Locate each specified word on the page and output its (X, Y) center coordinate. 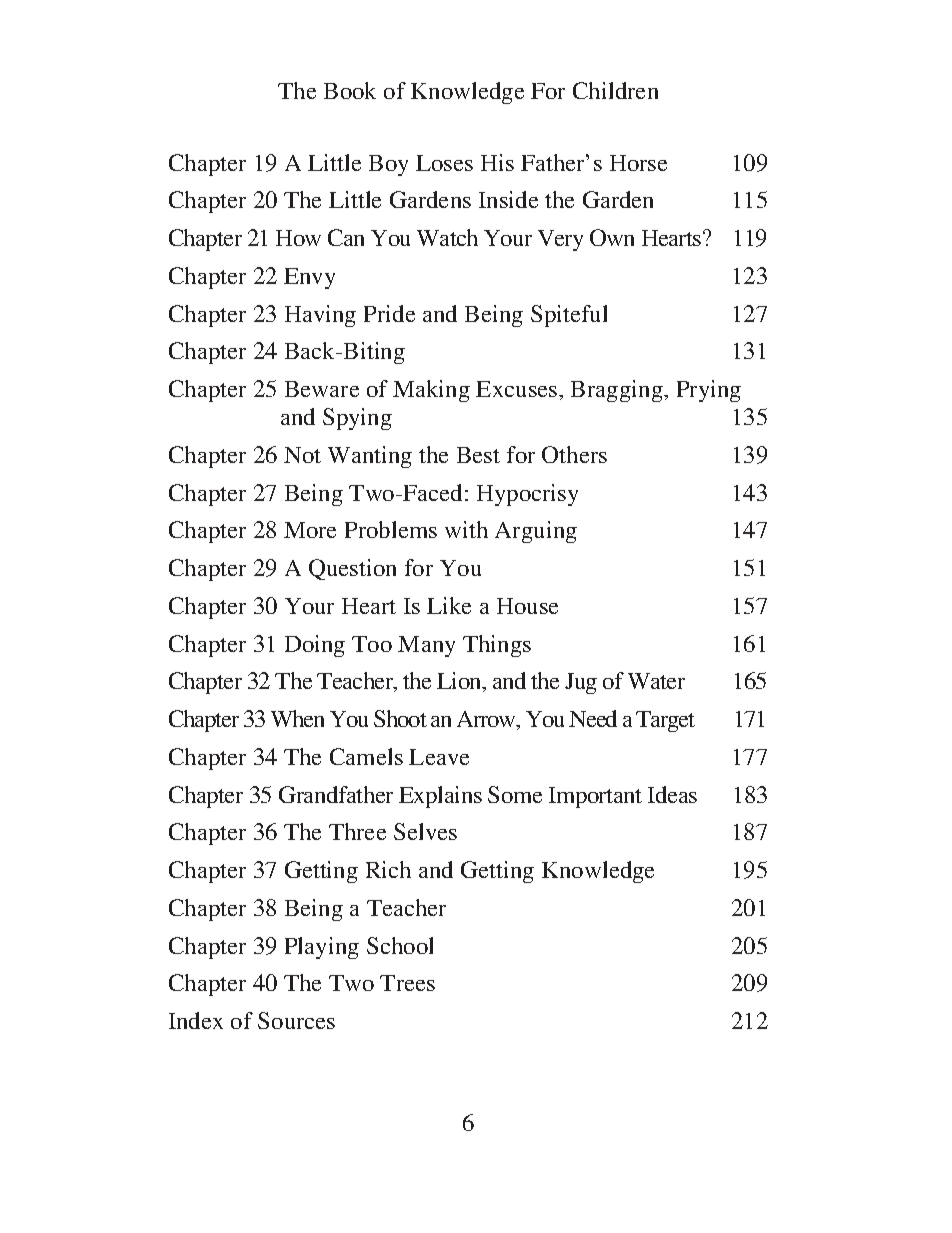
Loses (444, 163)
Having (320, 316)
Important (595, 797)
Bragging (618, 391)
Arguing (536, 532)
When (297, 718)
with (466, 529)
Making (431, 391)
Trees (407, 983)
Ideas (672, 794)
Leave (439, 757)
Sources (296, 1020)
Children (615, 90)
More (310, 530)
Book (350, 90)
